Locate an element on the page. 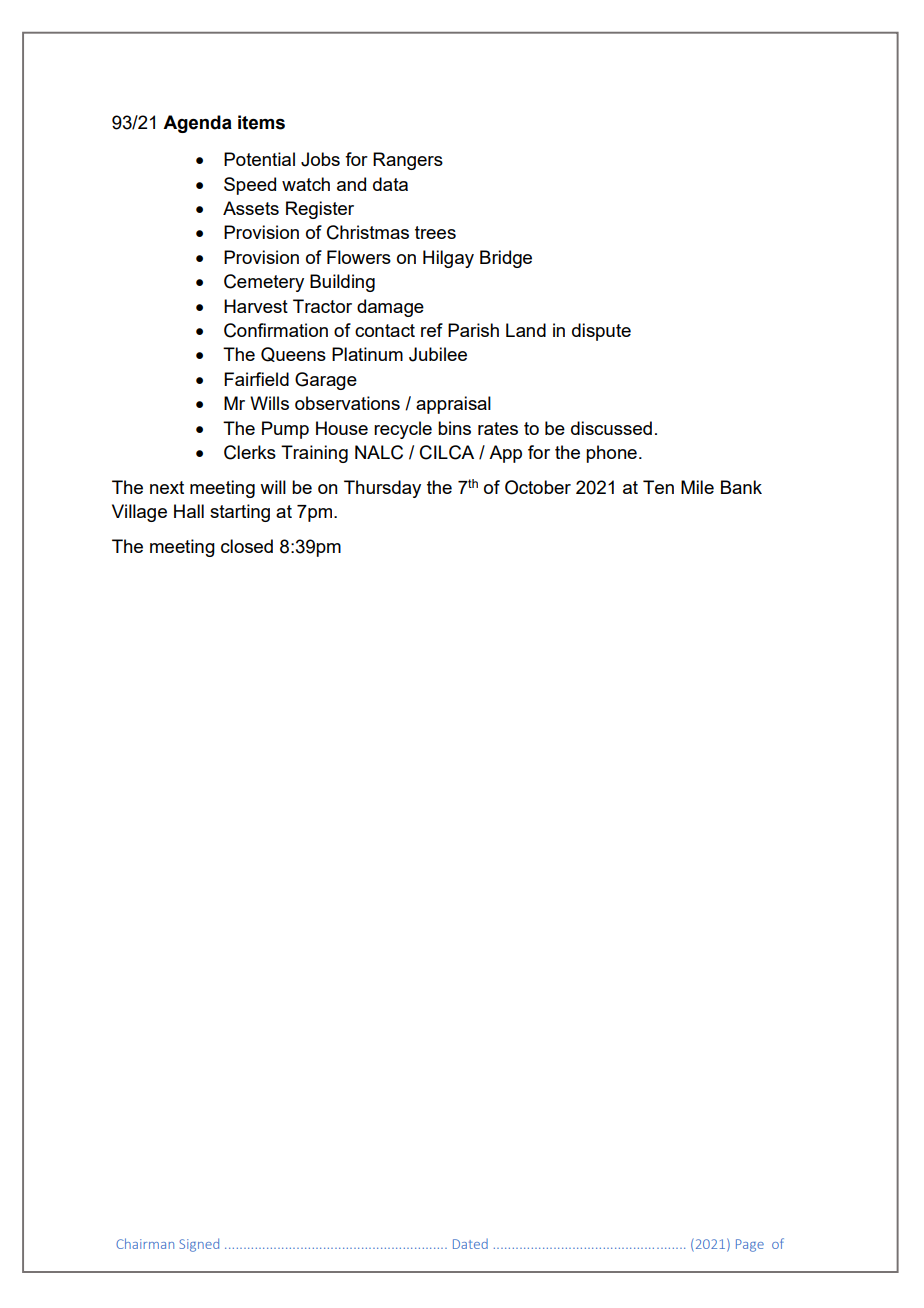  discussed is located at coordinates (611, 428).
